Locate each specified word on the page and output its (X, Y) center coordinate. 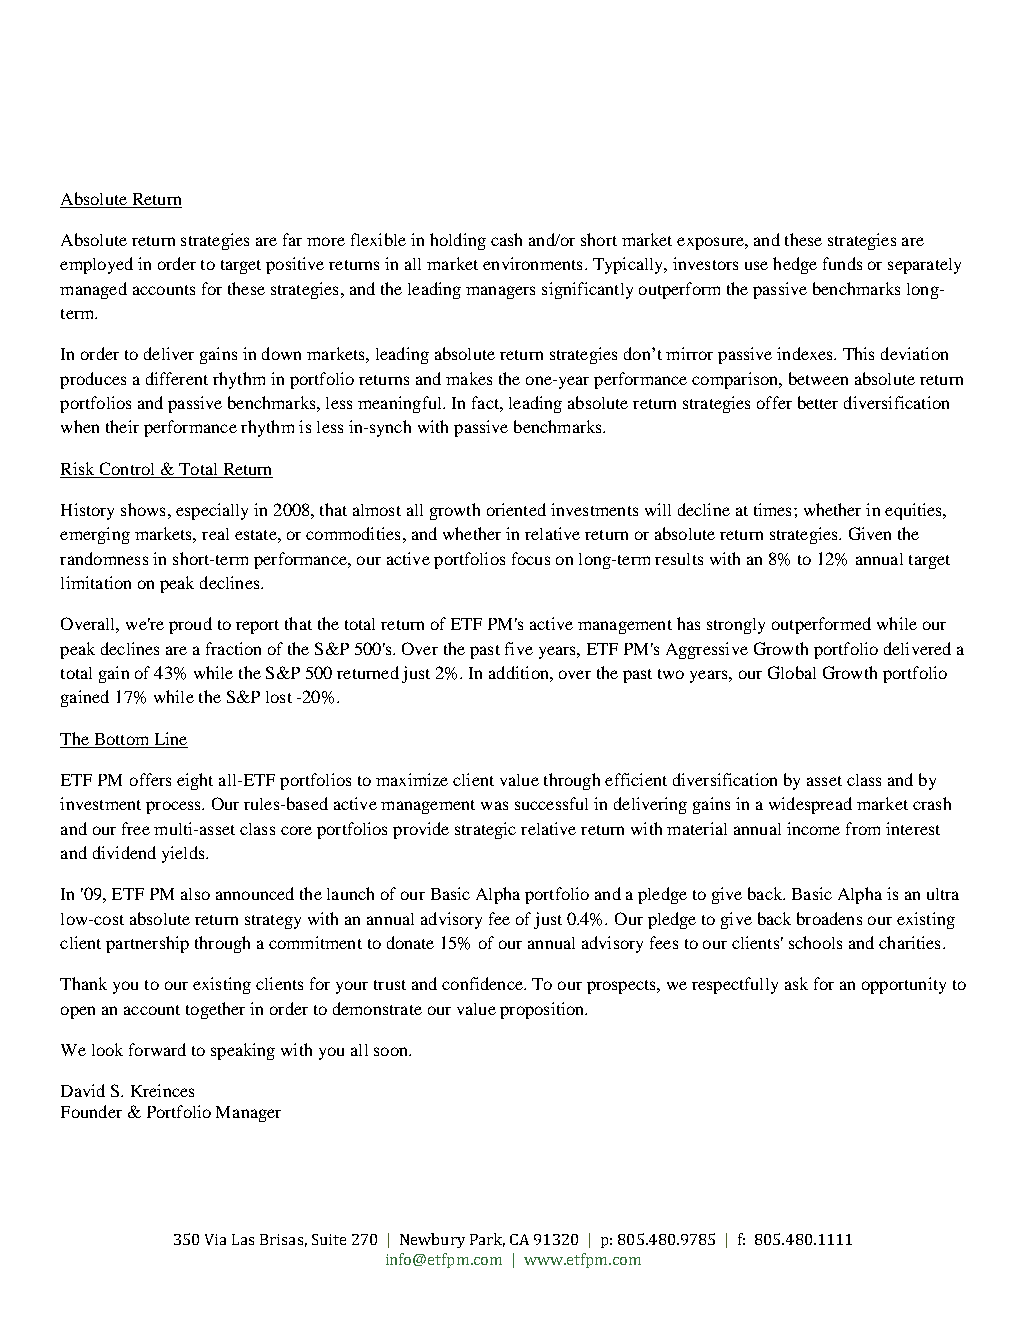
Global (792, 672)
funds (842, 263)
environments (532, 263)
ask (796, 983)
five (519, 648)
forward (157, 1049)
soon (392, 1051)
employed (96, 265)
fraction (233, 648)
